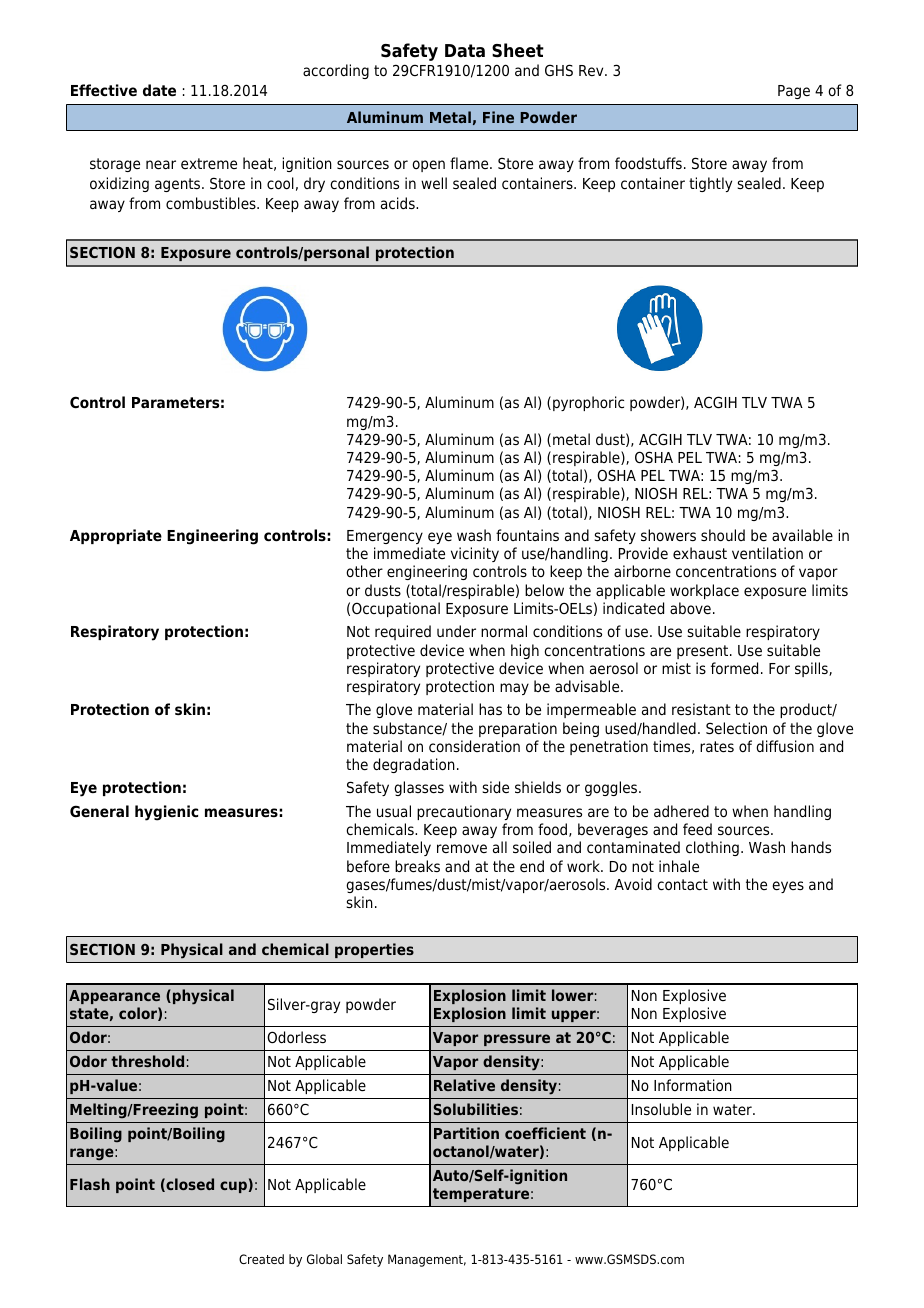  Describe the element at coordinates (374, 950) in the screenshot. I see `properties` at that location.
